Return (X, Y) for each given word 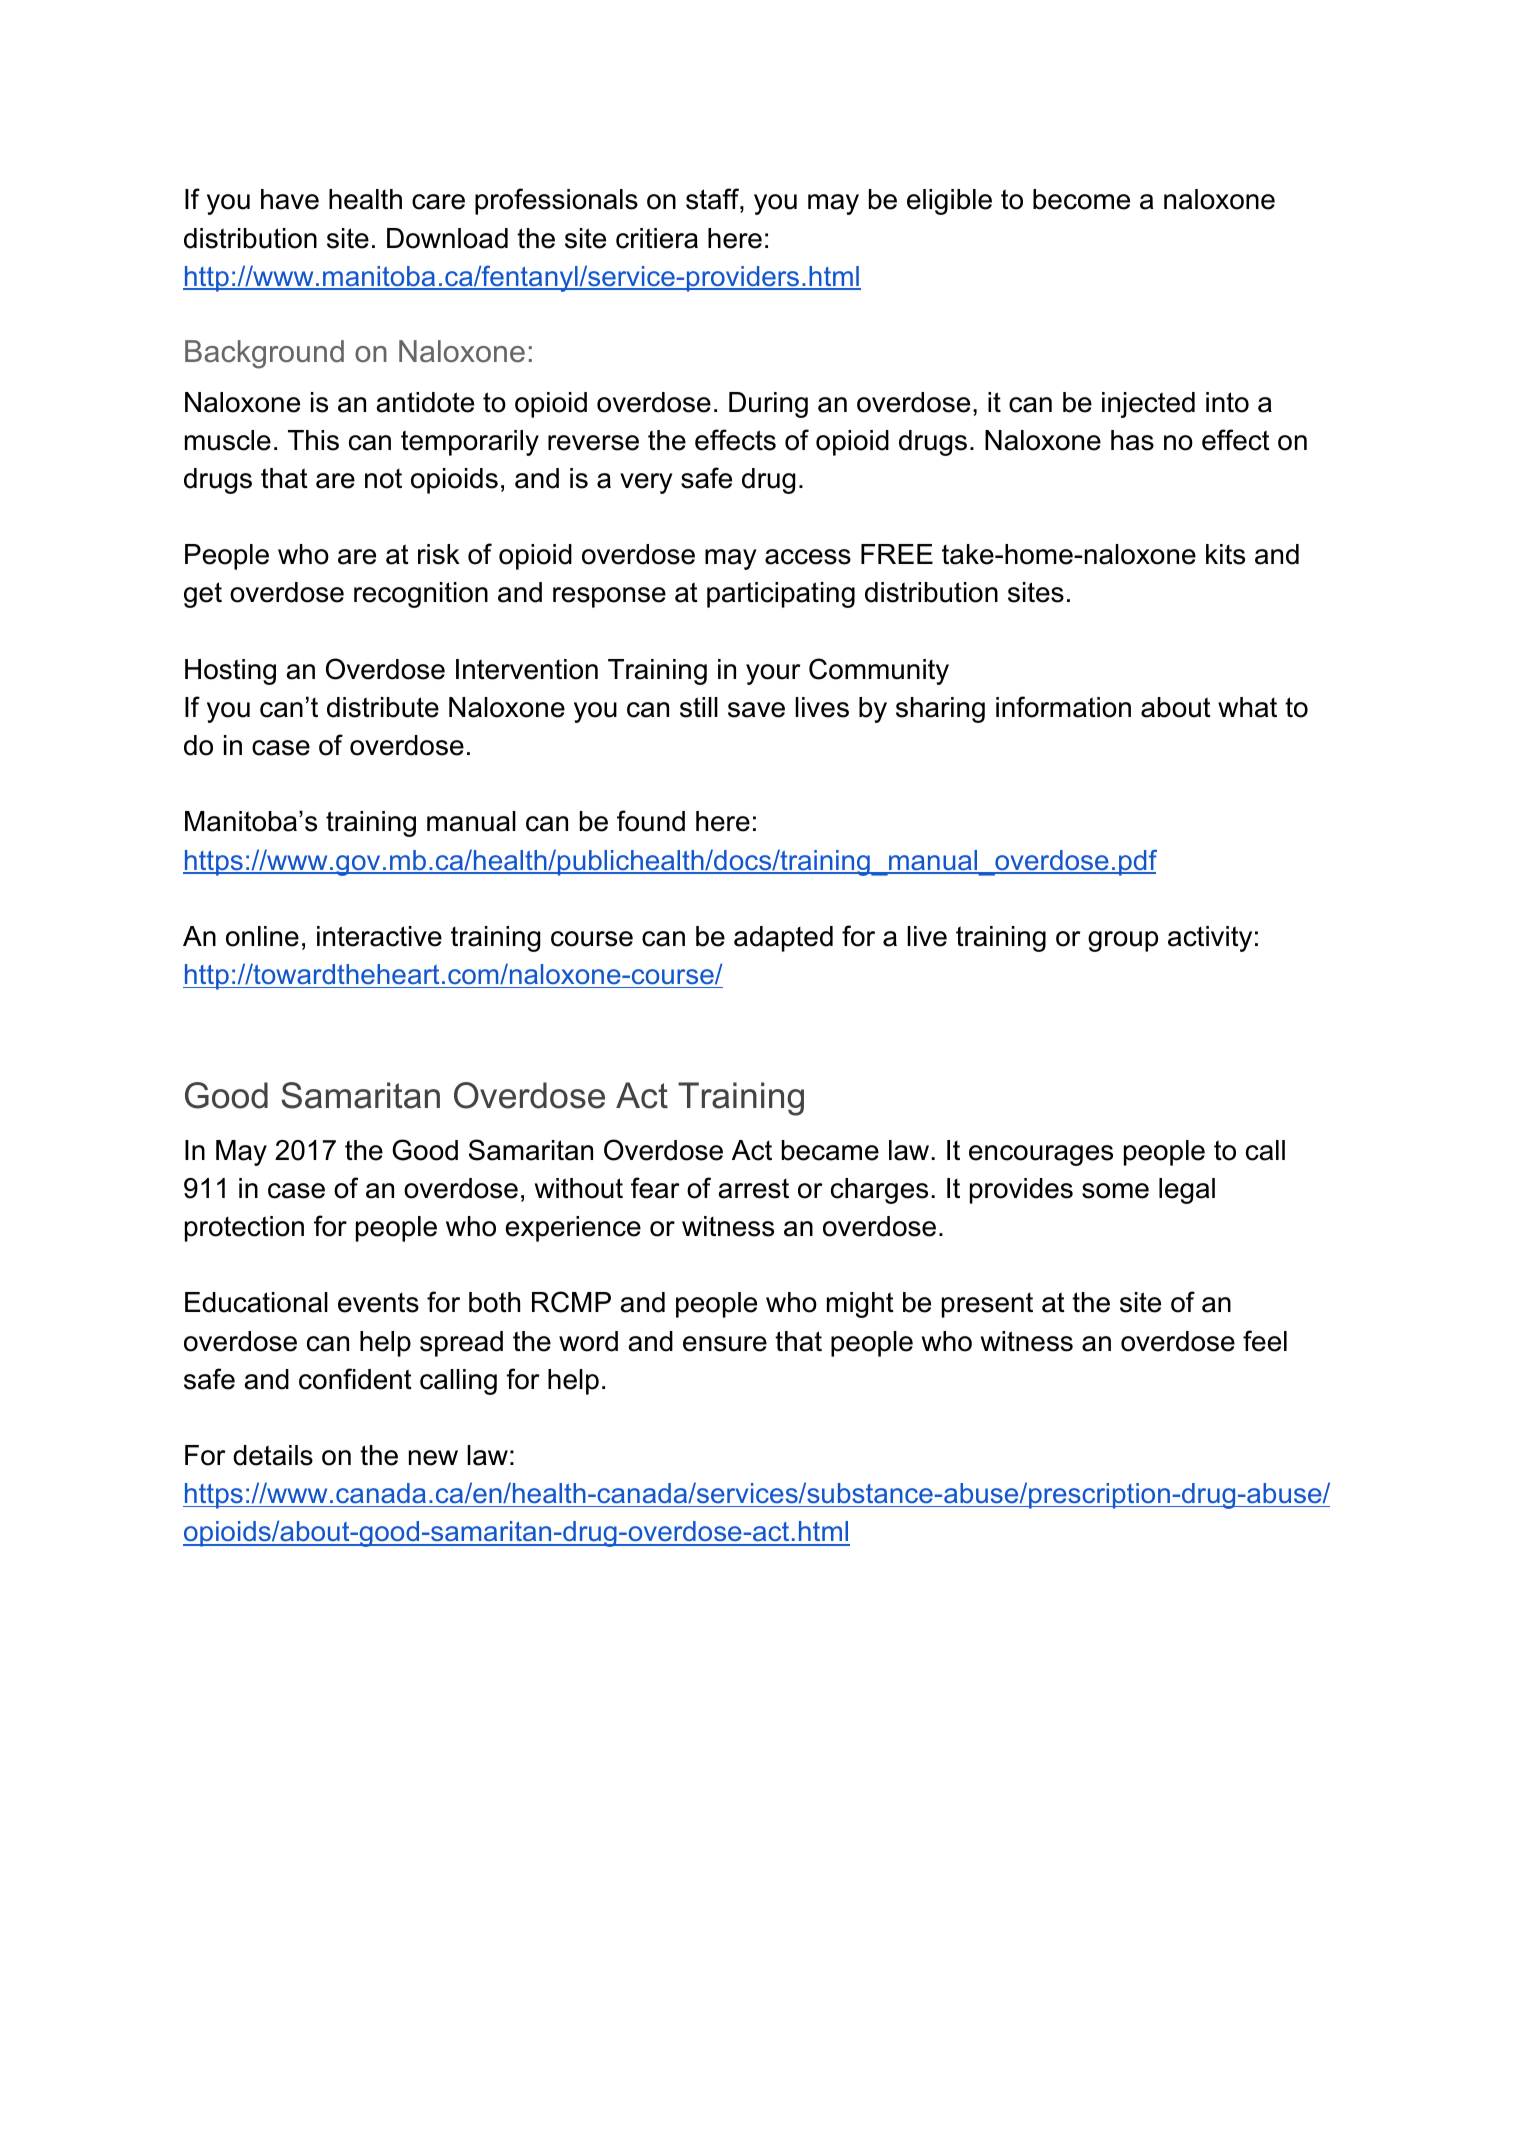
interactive (379, 936)
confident (355, 1379)
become (1081, 199)
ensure (725, 1344)
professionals (556, 201)
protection (244, 1229)
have (290, 199)
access (808, 557)
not (383, 479)
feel (1265, 1341)
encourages (1041, 1155)
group (1123, 941)
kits (1225, 554)
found (651, 821)
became (830, 1150)
